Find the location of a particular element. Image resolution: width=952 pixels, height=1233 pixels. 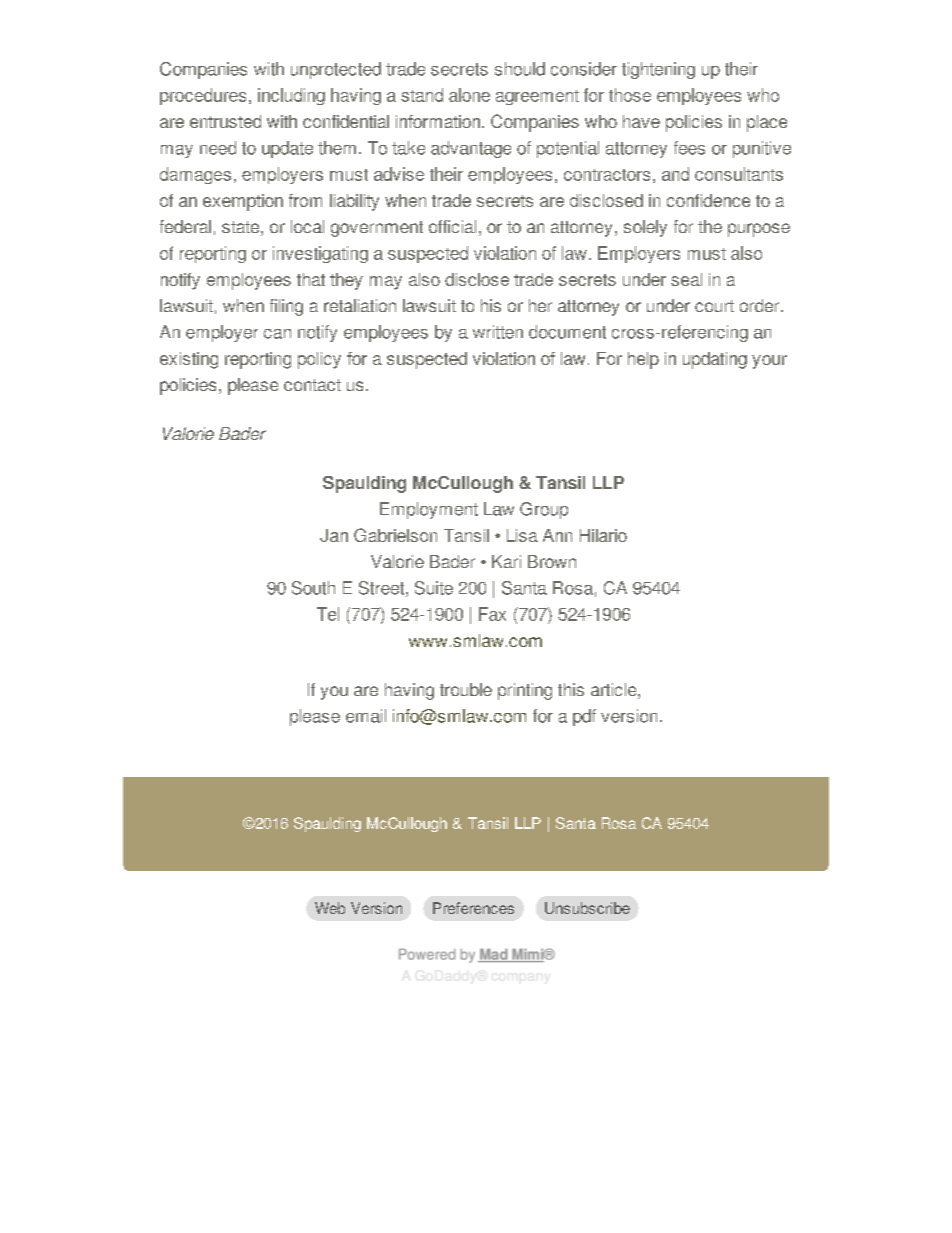

updating is located at coordinates (715, 360).
